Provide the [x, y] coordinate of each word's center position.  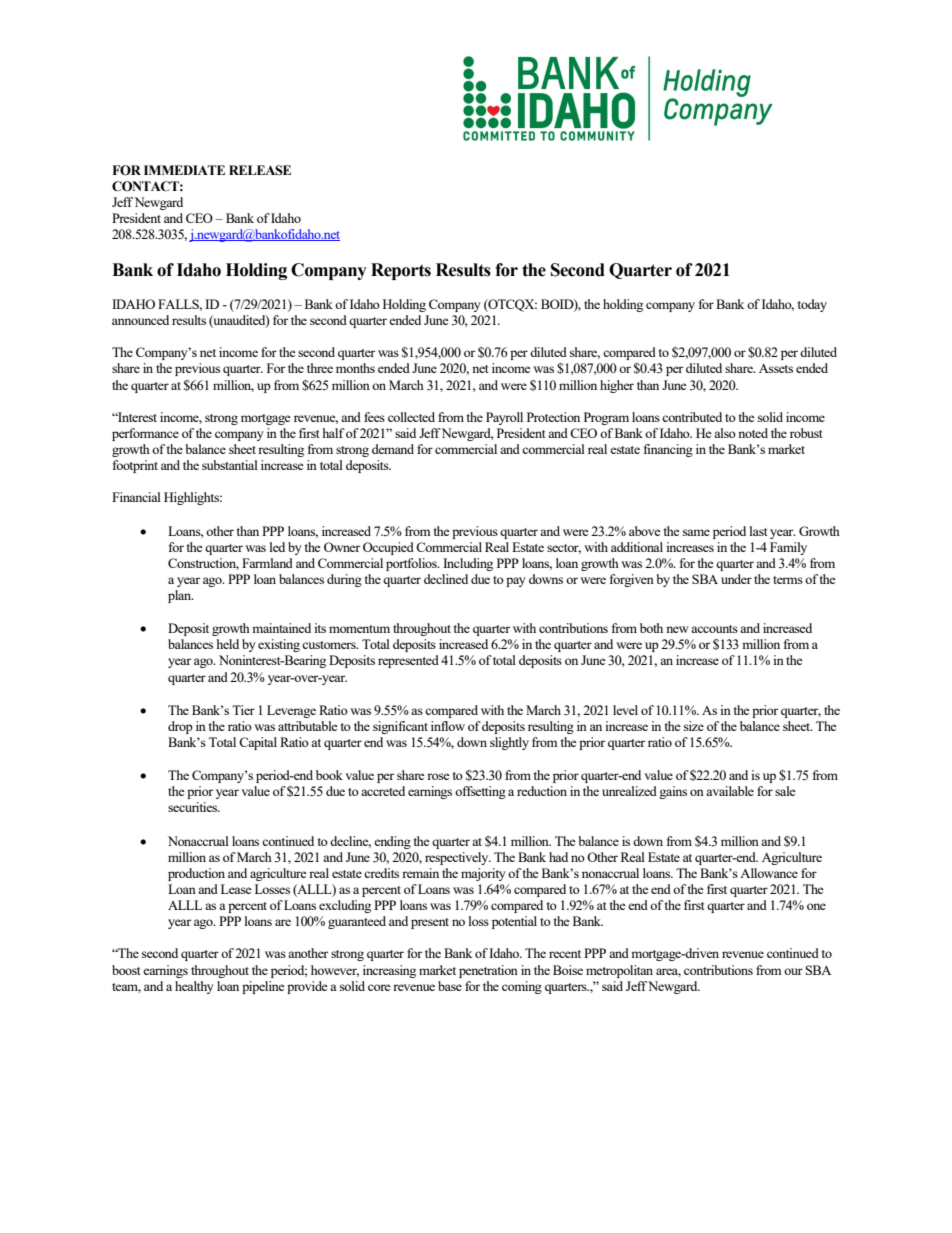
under [736, 579]
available [730, 791]
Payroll [504, 418]
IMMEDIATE [184, 170]
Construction [203, 564]
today [812, 305]
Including [468, 564]
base [450, 986]
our [793, 971]
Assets [776, 368]
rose [438, 776]
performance [145, 434]
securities [194, 807]
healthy [194, 987]
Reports [401, 271]
